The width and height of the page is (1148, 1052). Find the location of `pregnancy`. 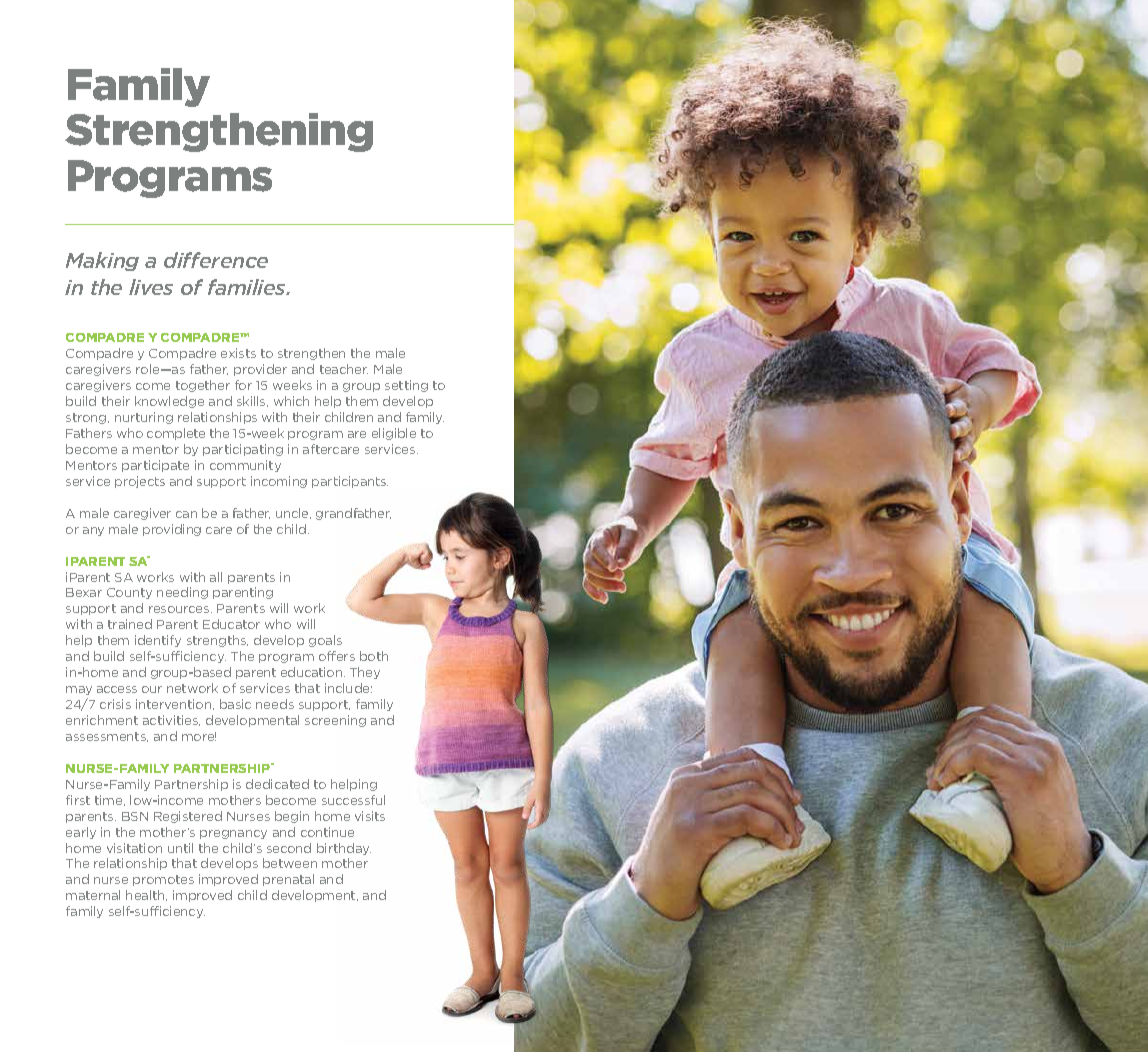

pregnancy is located at coordinates (233, 834).
